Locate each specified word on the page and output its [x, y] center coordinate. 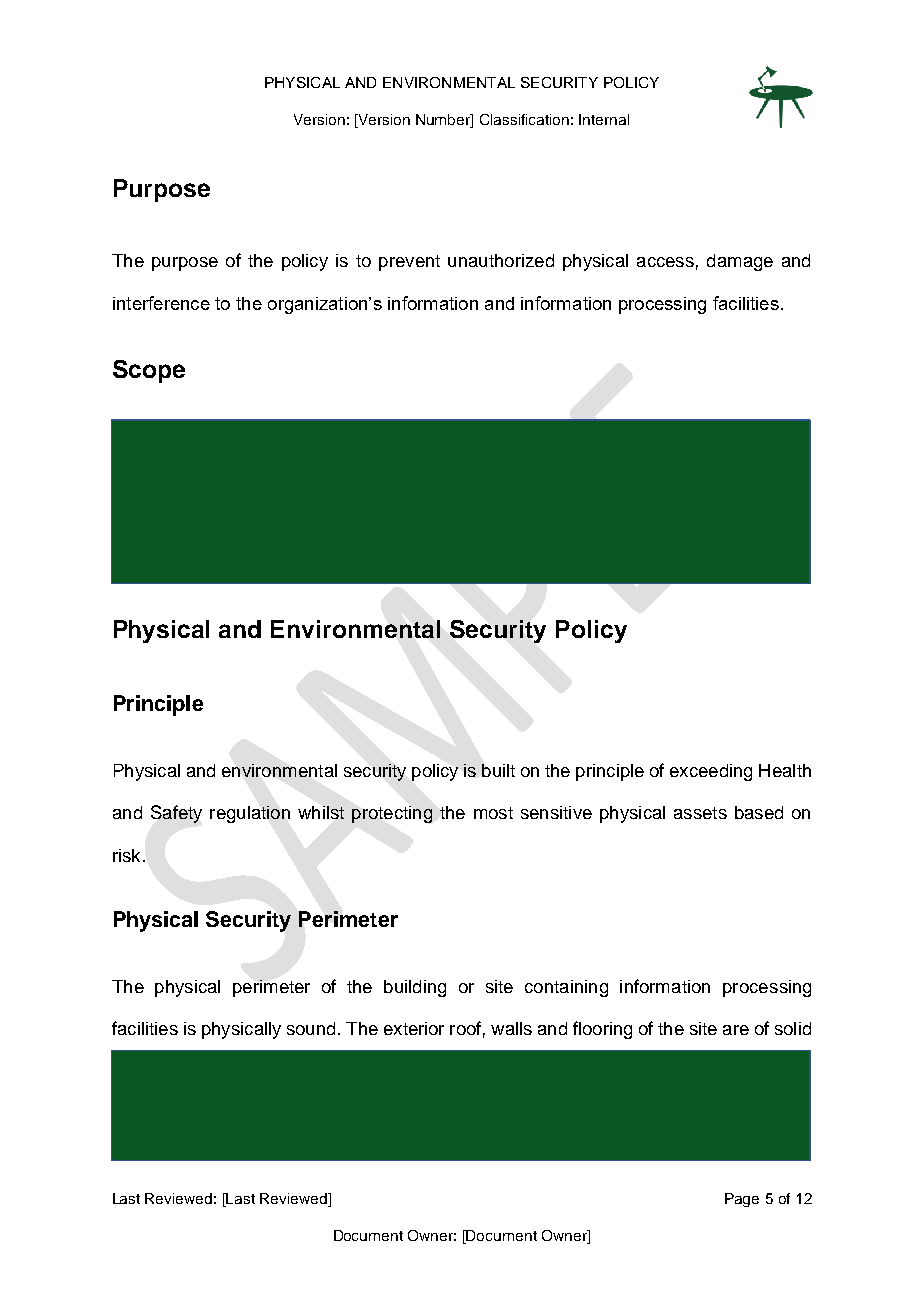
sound [311, 1028]
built [498, 770]
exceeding [711, 772]
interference [161, 303]
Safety [176, 814]
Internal [604, 119]
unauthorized [501, 260]
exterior [414, 1028]
